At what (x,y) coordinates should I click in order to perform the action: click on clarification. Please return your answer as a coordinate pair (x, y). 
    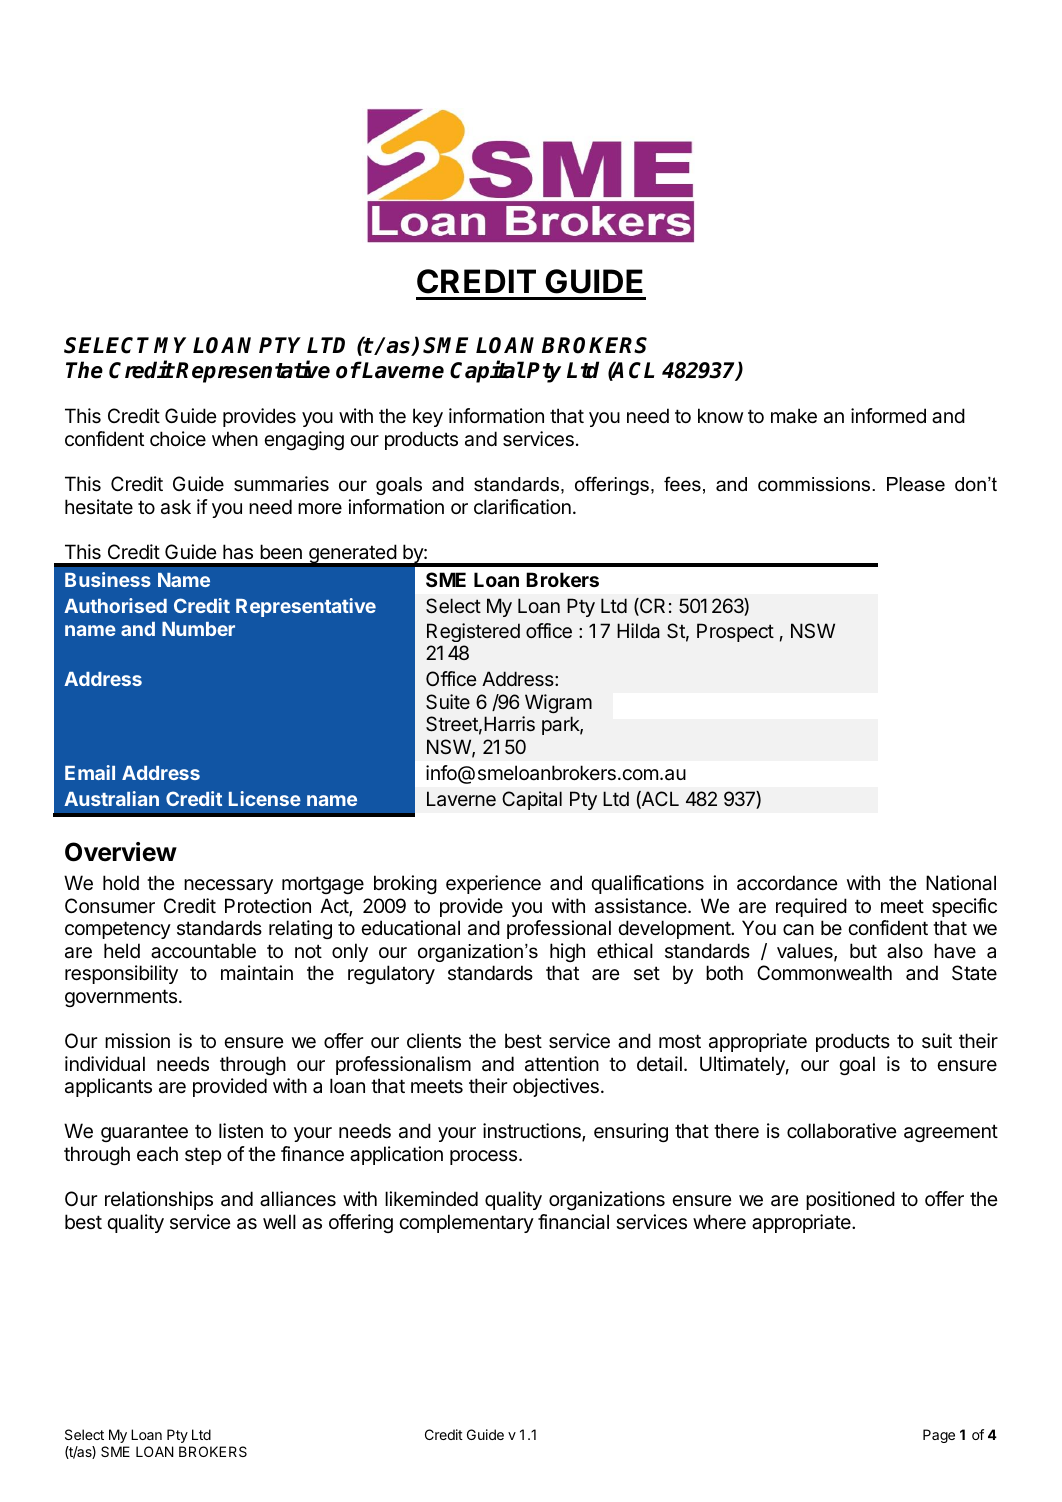
    Looking at the image, I should click on (522, 507).
